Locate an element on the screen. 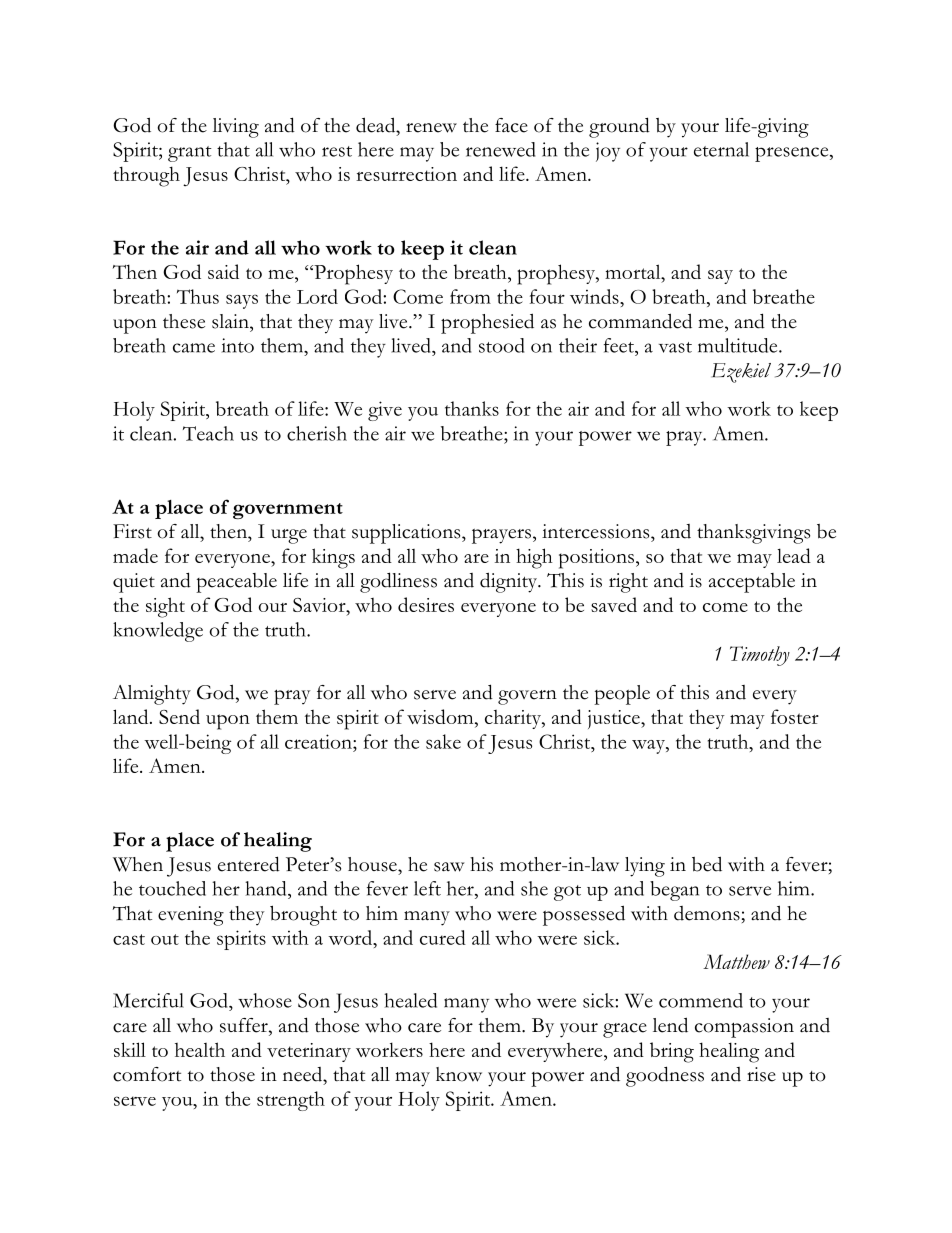  desires is located at coordinates (426, 604).
